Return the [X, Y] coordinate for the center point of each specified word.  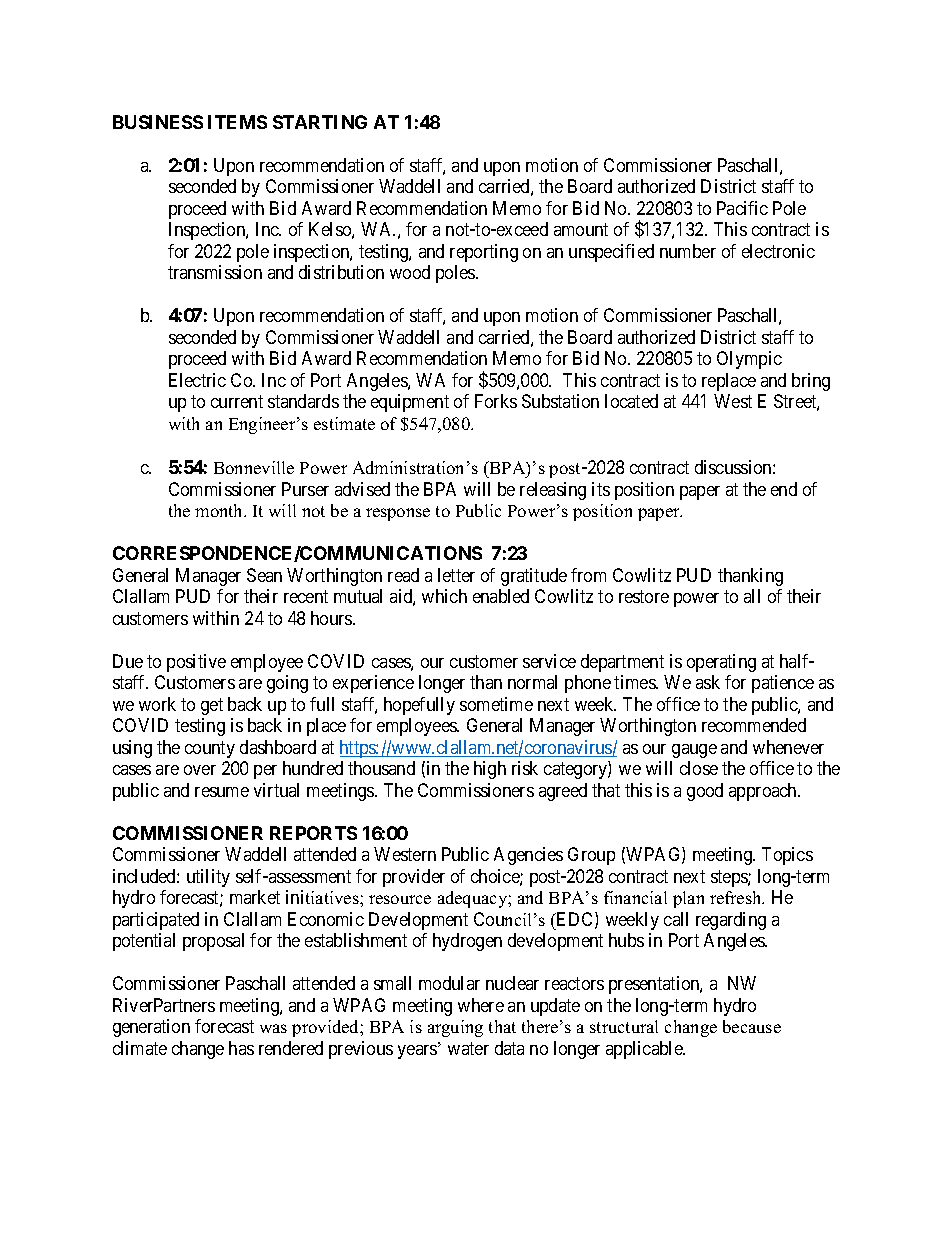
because [752, 1026]
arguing [455, 1028]
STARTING [320, 122]
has [241, 1048]
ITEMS [237, 122]
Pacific [742, 208]
